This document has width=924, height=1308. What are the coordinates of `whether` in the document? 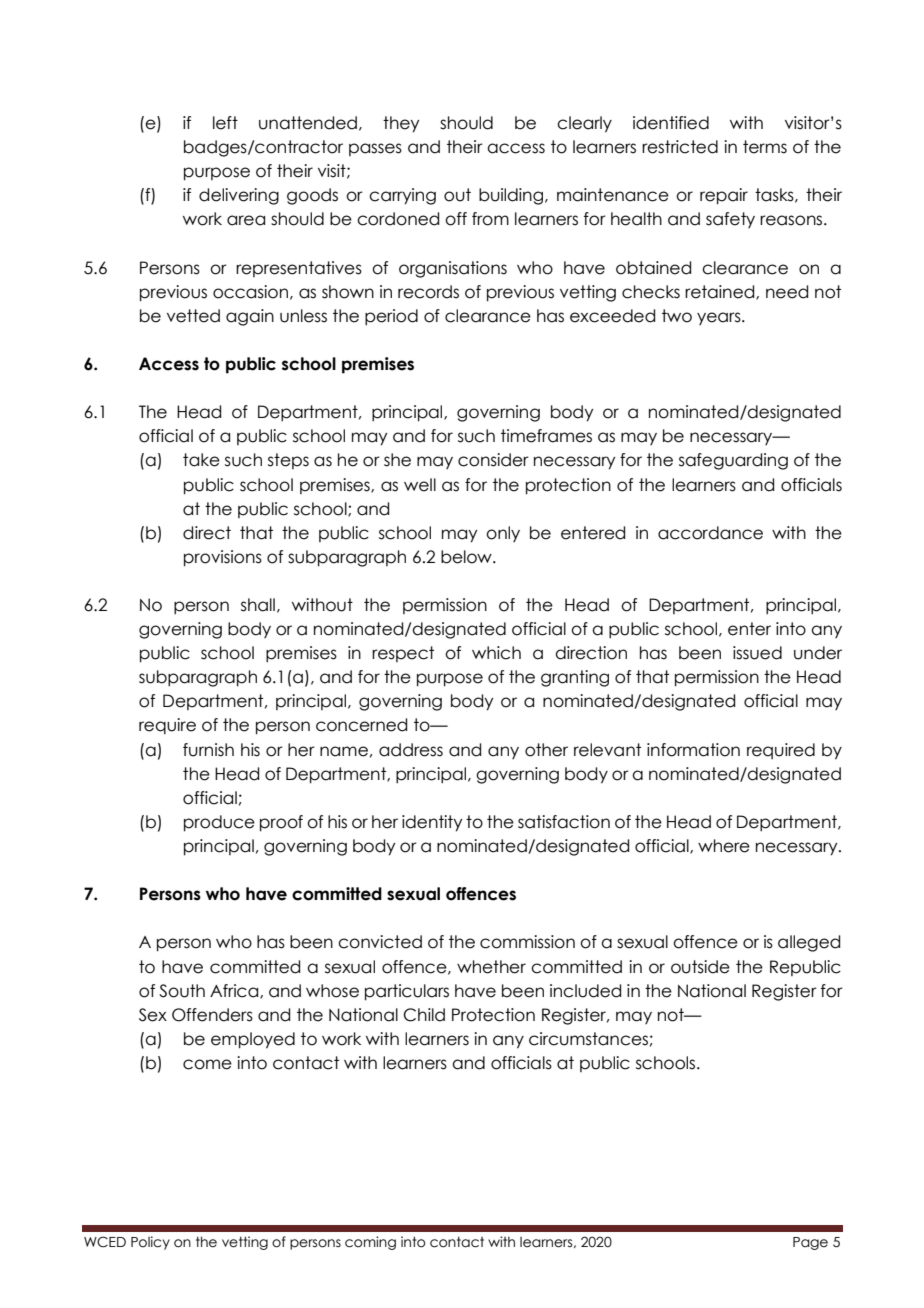 It's located at (491, 967).
